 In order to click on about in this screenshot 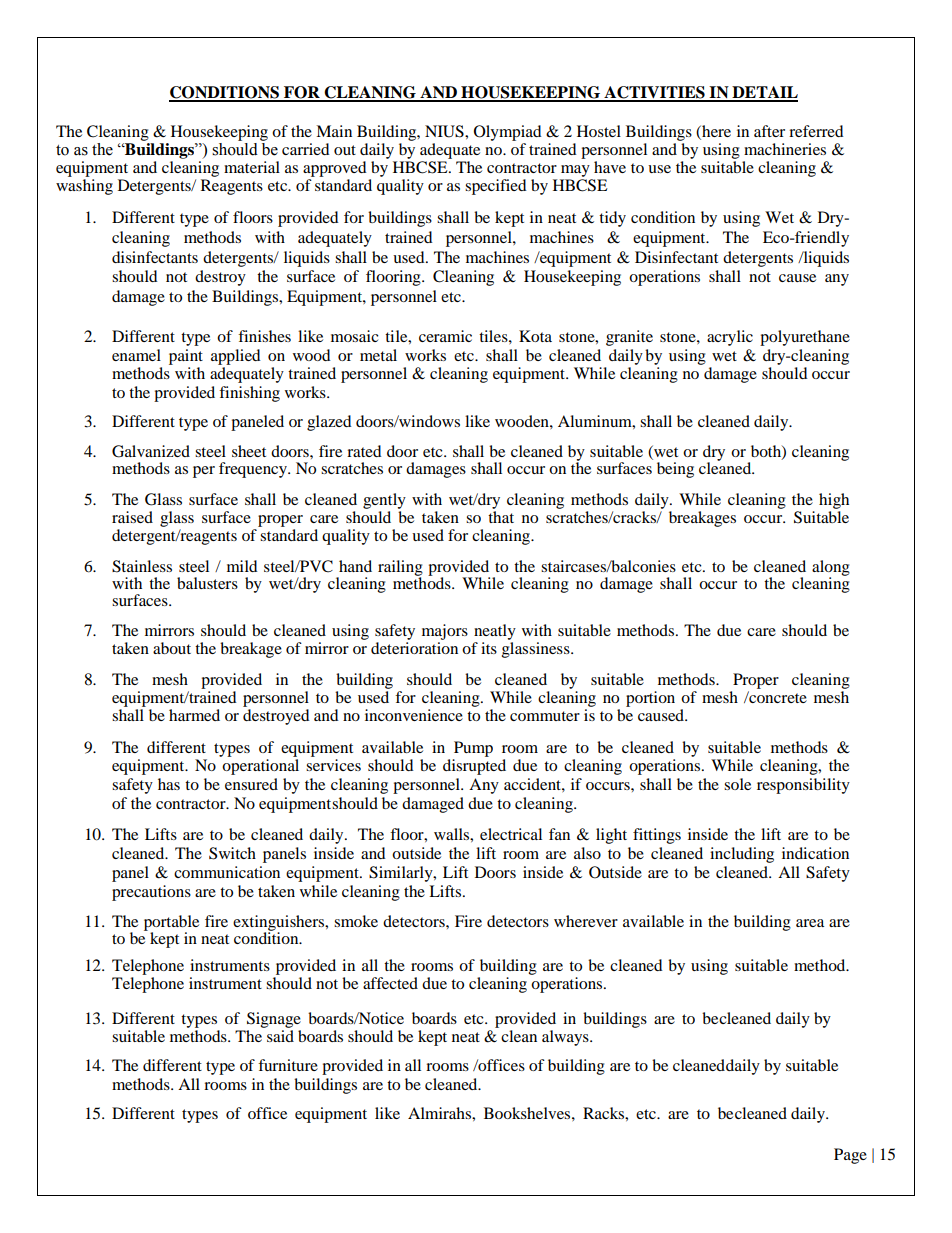, I will do `click(172, 648)`.
